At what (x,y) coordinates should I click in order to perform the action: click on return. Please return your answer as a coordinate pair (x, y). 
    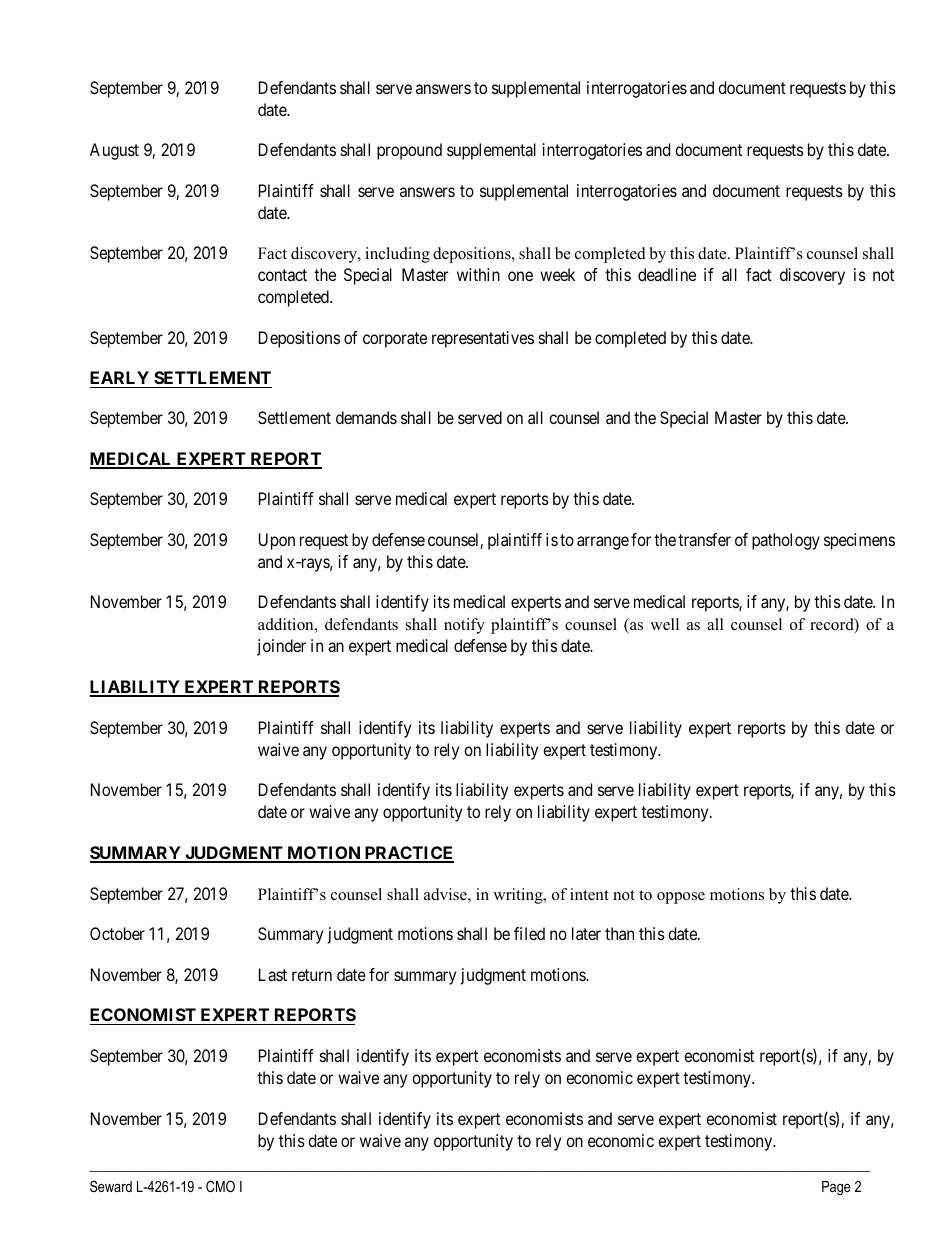
    Looking at the image, I should click on (312, 975).
